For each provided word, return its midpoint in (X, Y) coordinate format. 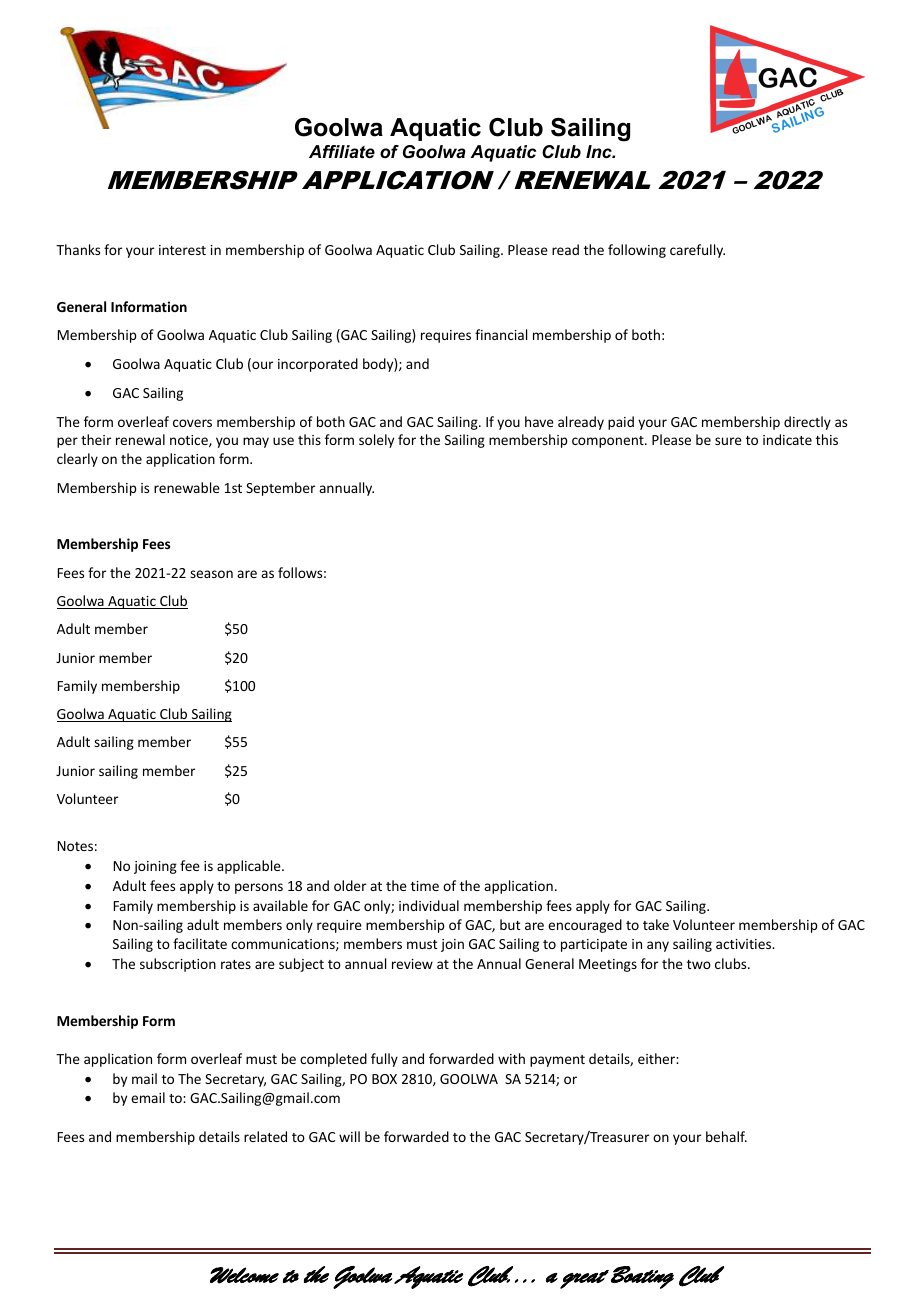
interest (182, 250)
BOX (384, 1079)
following (637, 251)
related (265, 1136)
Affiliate (342, 152)
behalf (726, 1136)
